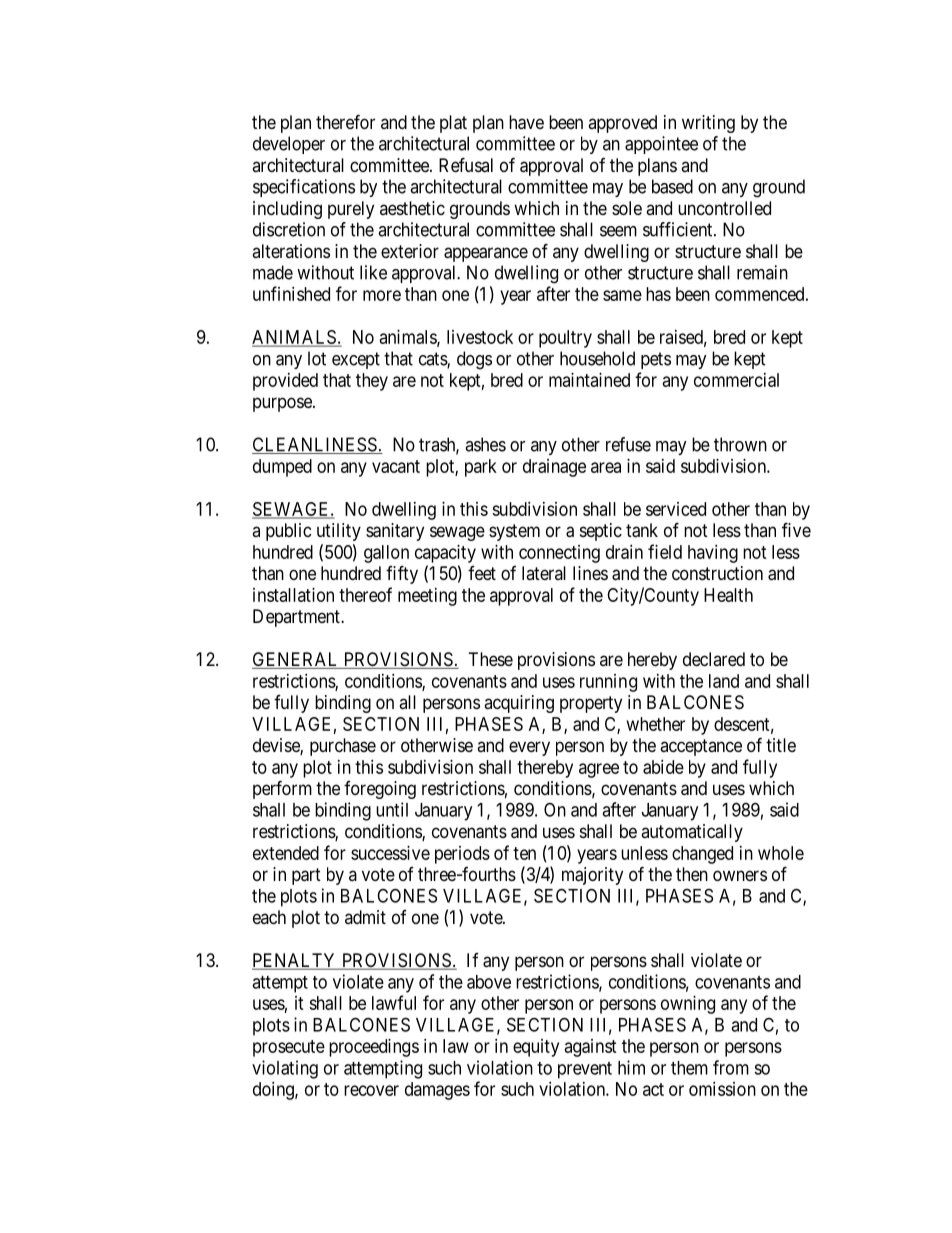 The image size is (952, 1233). I want to click on maintained, so click(589, 380).
